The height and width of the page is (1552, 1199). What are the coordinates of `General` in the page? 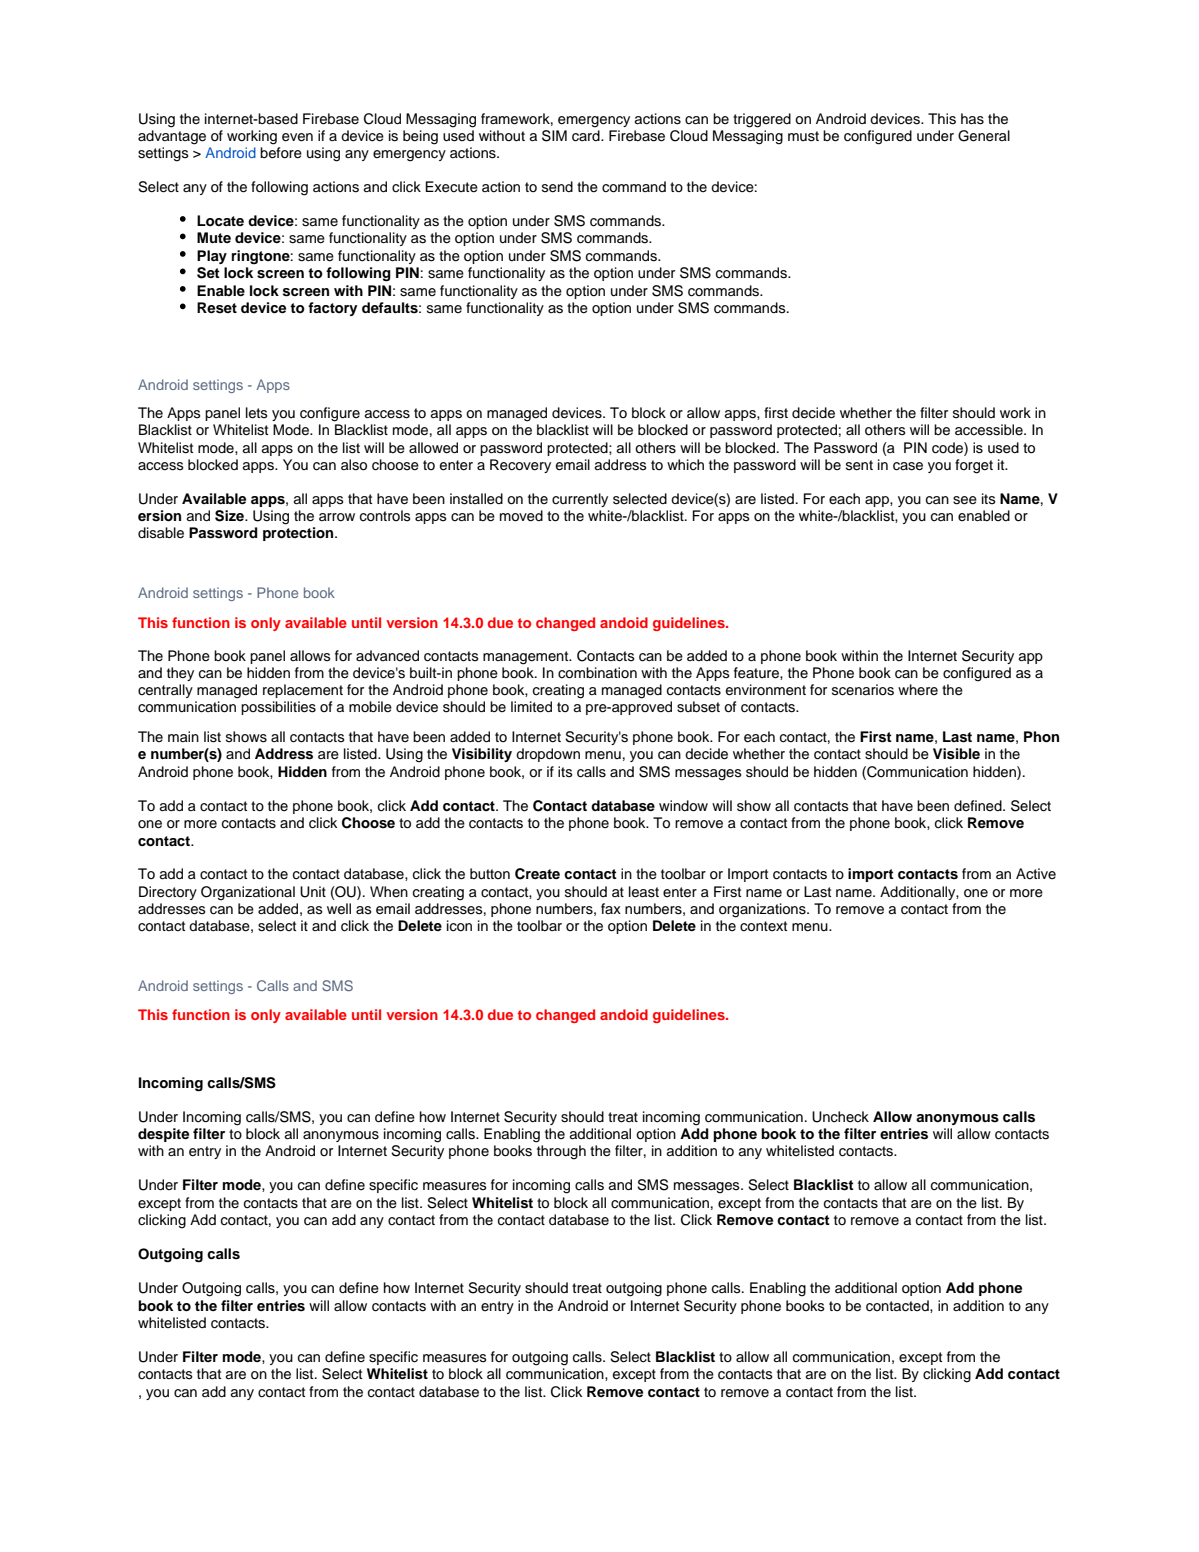 It's located at (984, 136).
